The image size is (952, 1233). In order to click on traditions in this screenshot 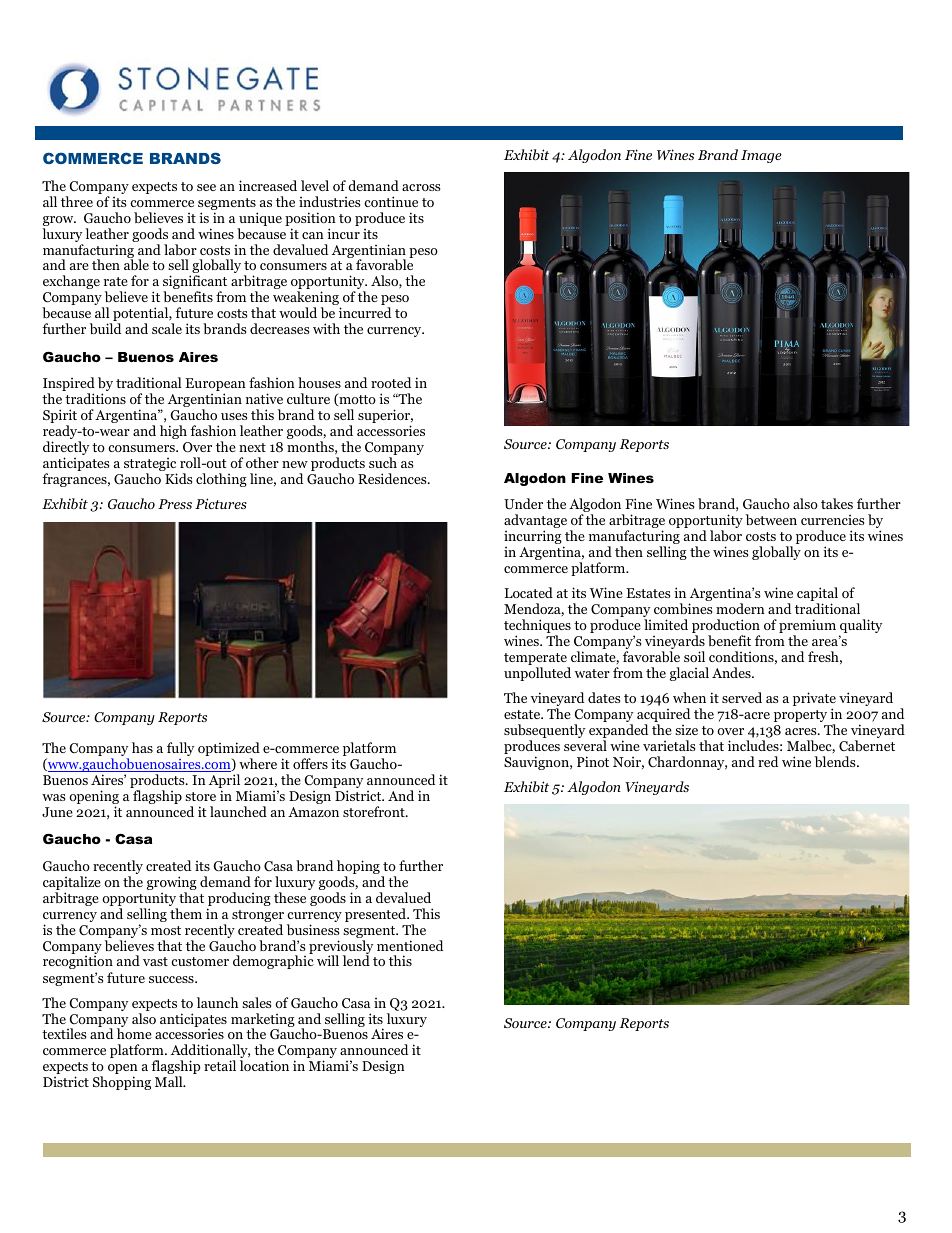, I will do `click(95, 398)`.
